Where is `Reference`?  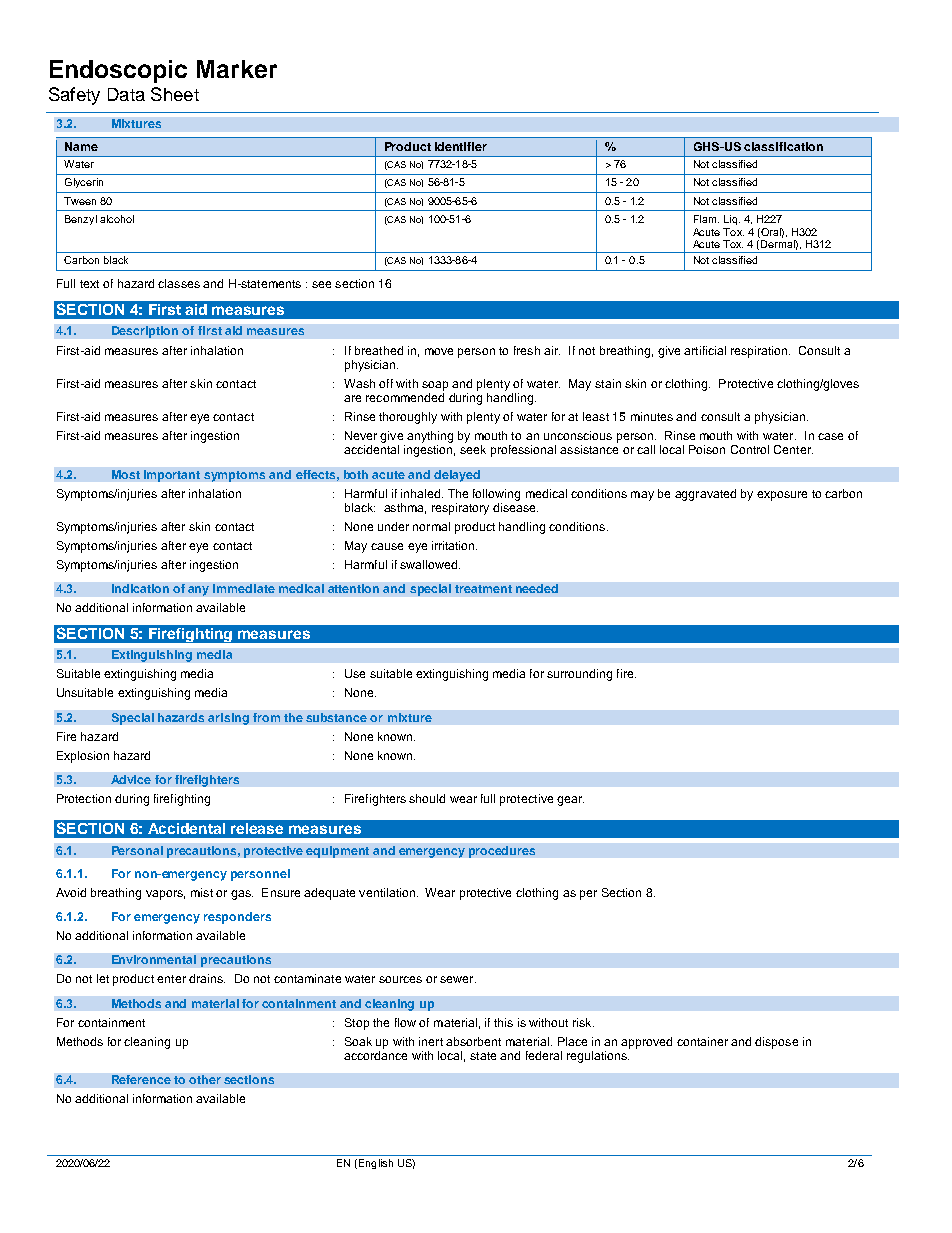
Reference is located at coordinates (141, 1079).
